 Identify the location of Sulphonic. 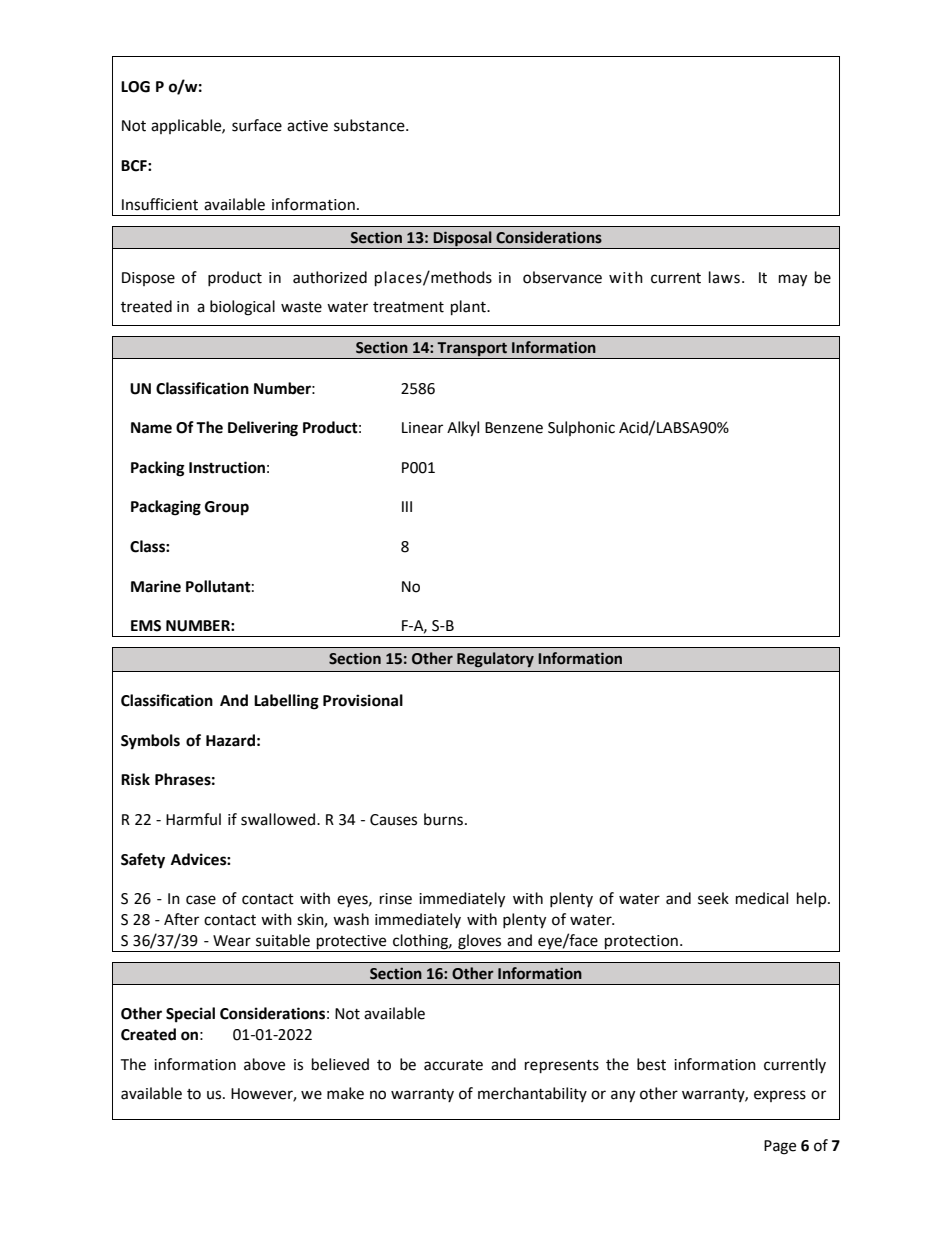
(581, 428).
